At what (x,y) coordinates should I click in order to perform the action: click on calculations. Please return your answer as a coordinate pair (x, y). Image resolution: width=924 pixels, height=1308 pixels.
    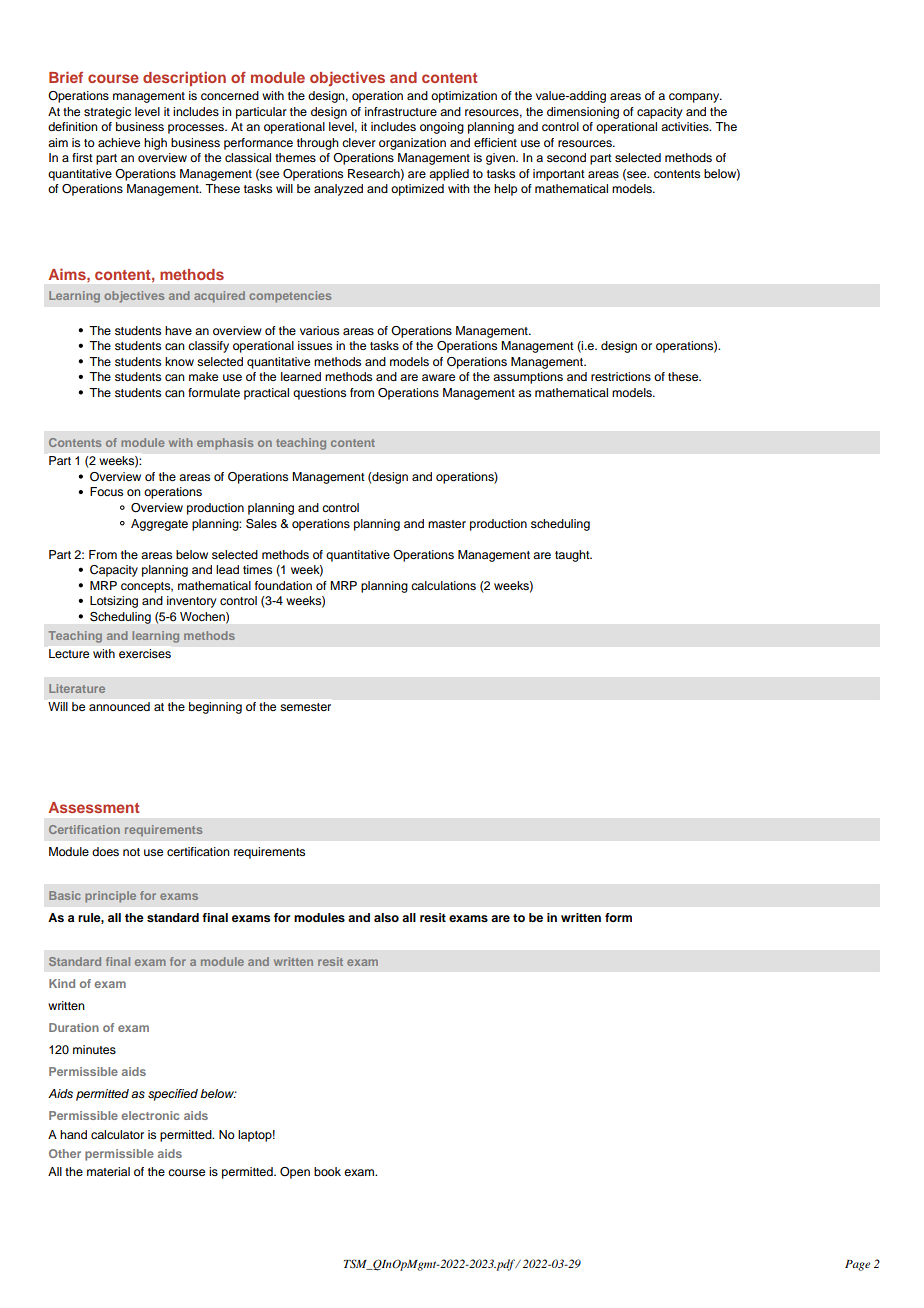
    Looking at the image, I should click on (443, 585).
